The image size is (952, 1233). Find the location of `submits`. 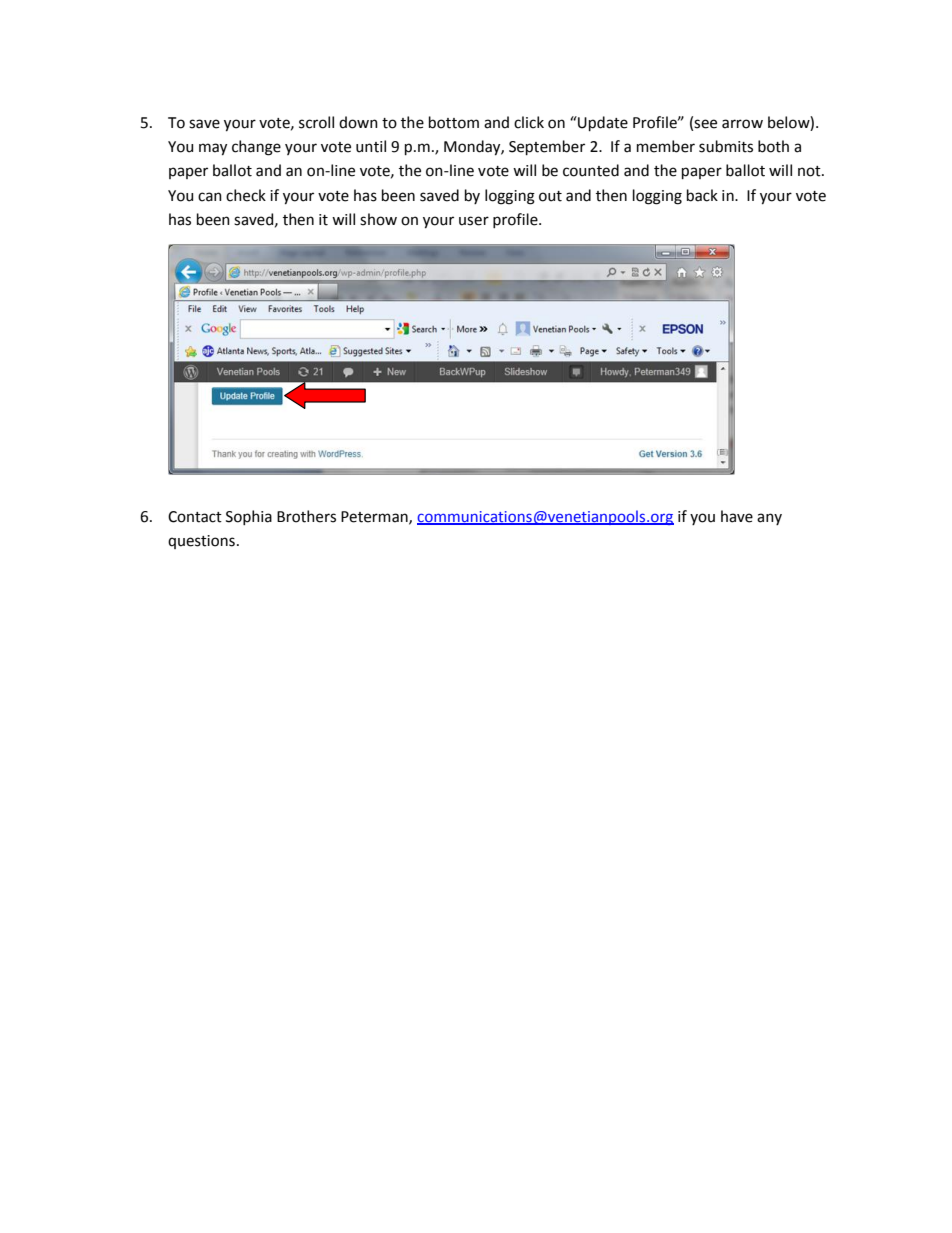

submits is located at coordinates (726, 146).
